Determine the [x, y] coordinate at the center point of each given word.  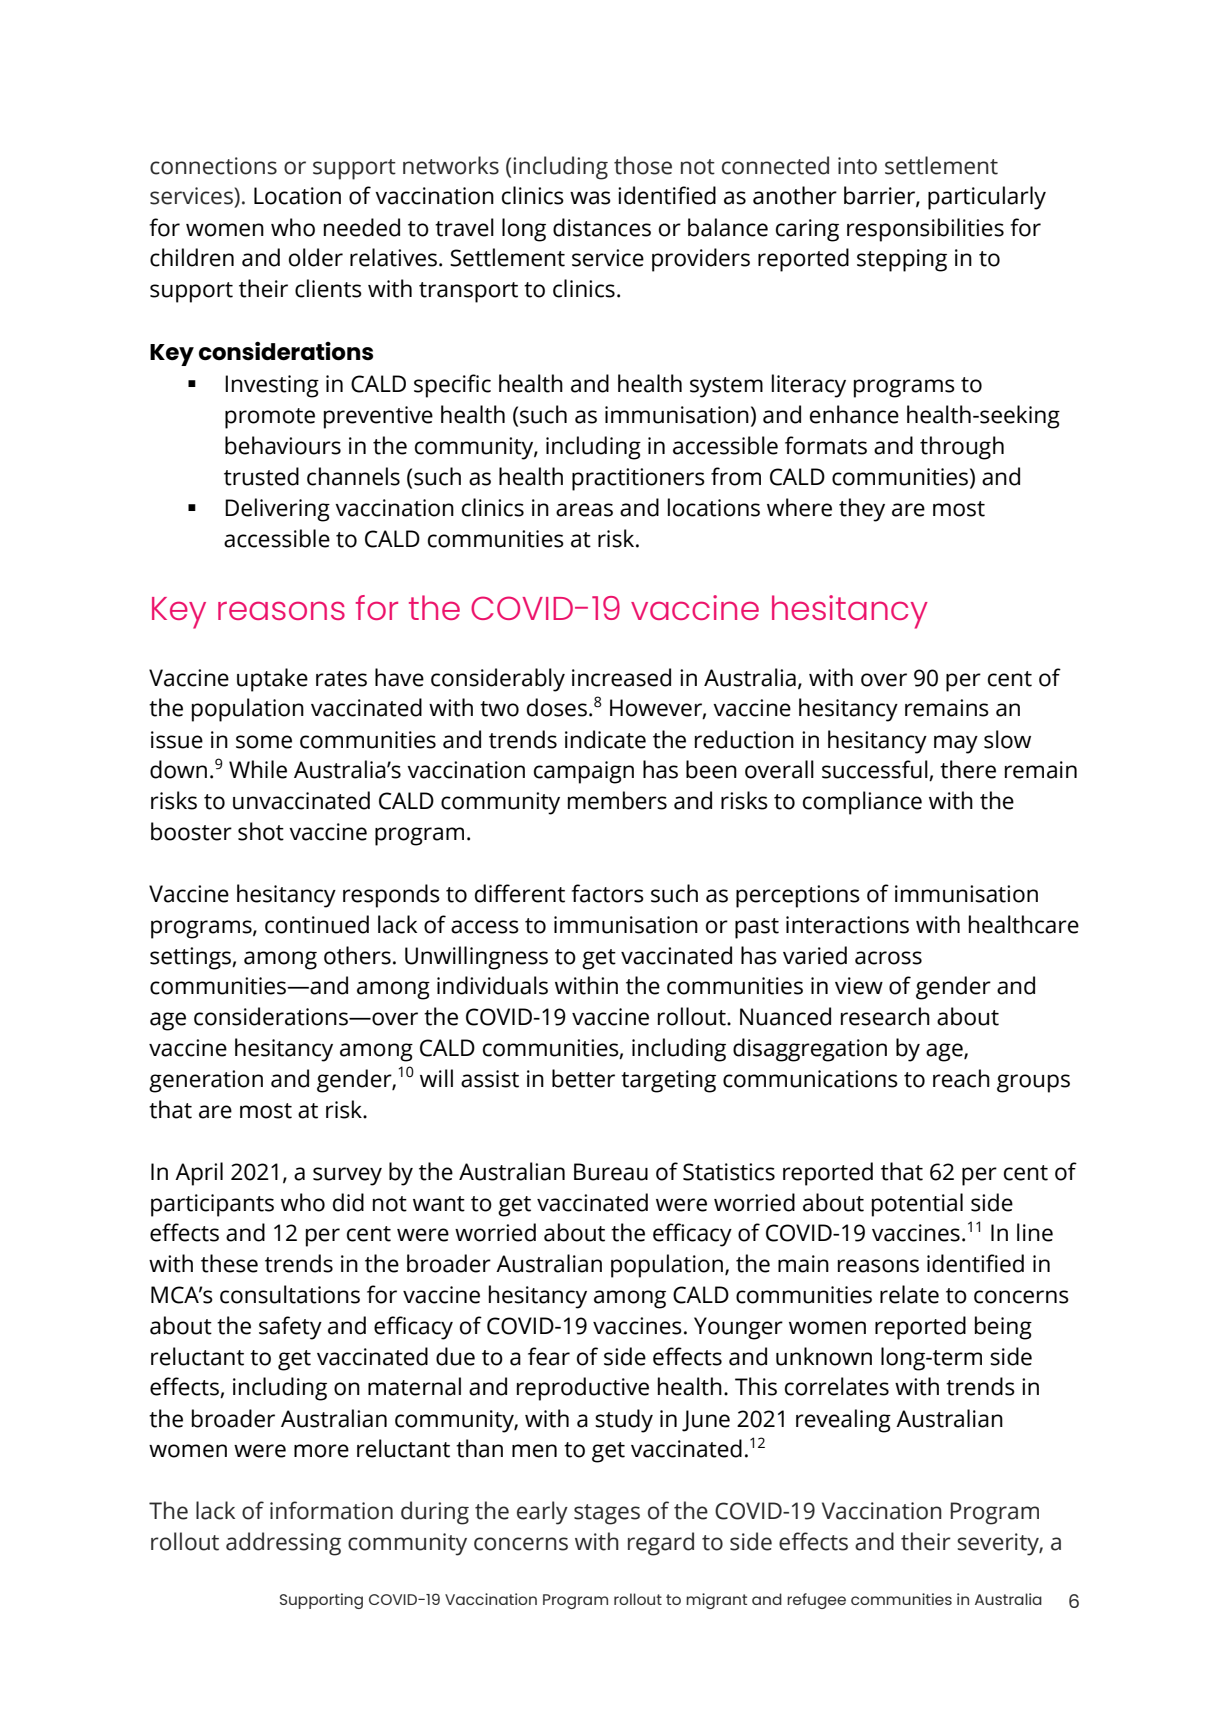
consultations [290, 1294]
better [583, 1078]
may [956, 744]
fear [549, 1356]
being [1003, 1328]
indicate [605, 739]
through [962, 448]
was [590, 198]
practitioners [638, 479]
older [316, 257]
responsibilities [925, 230]
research [885, 1016]
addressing [283, 1544]
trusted [261, 476]
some [264, 742]
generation [206, 1081]
